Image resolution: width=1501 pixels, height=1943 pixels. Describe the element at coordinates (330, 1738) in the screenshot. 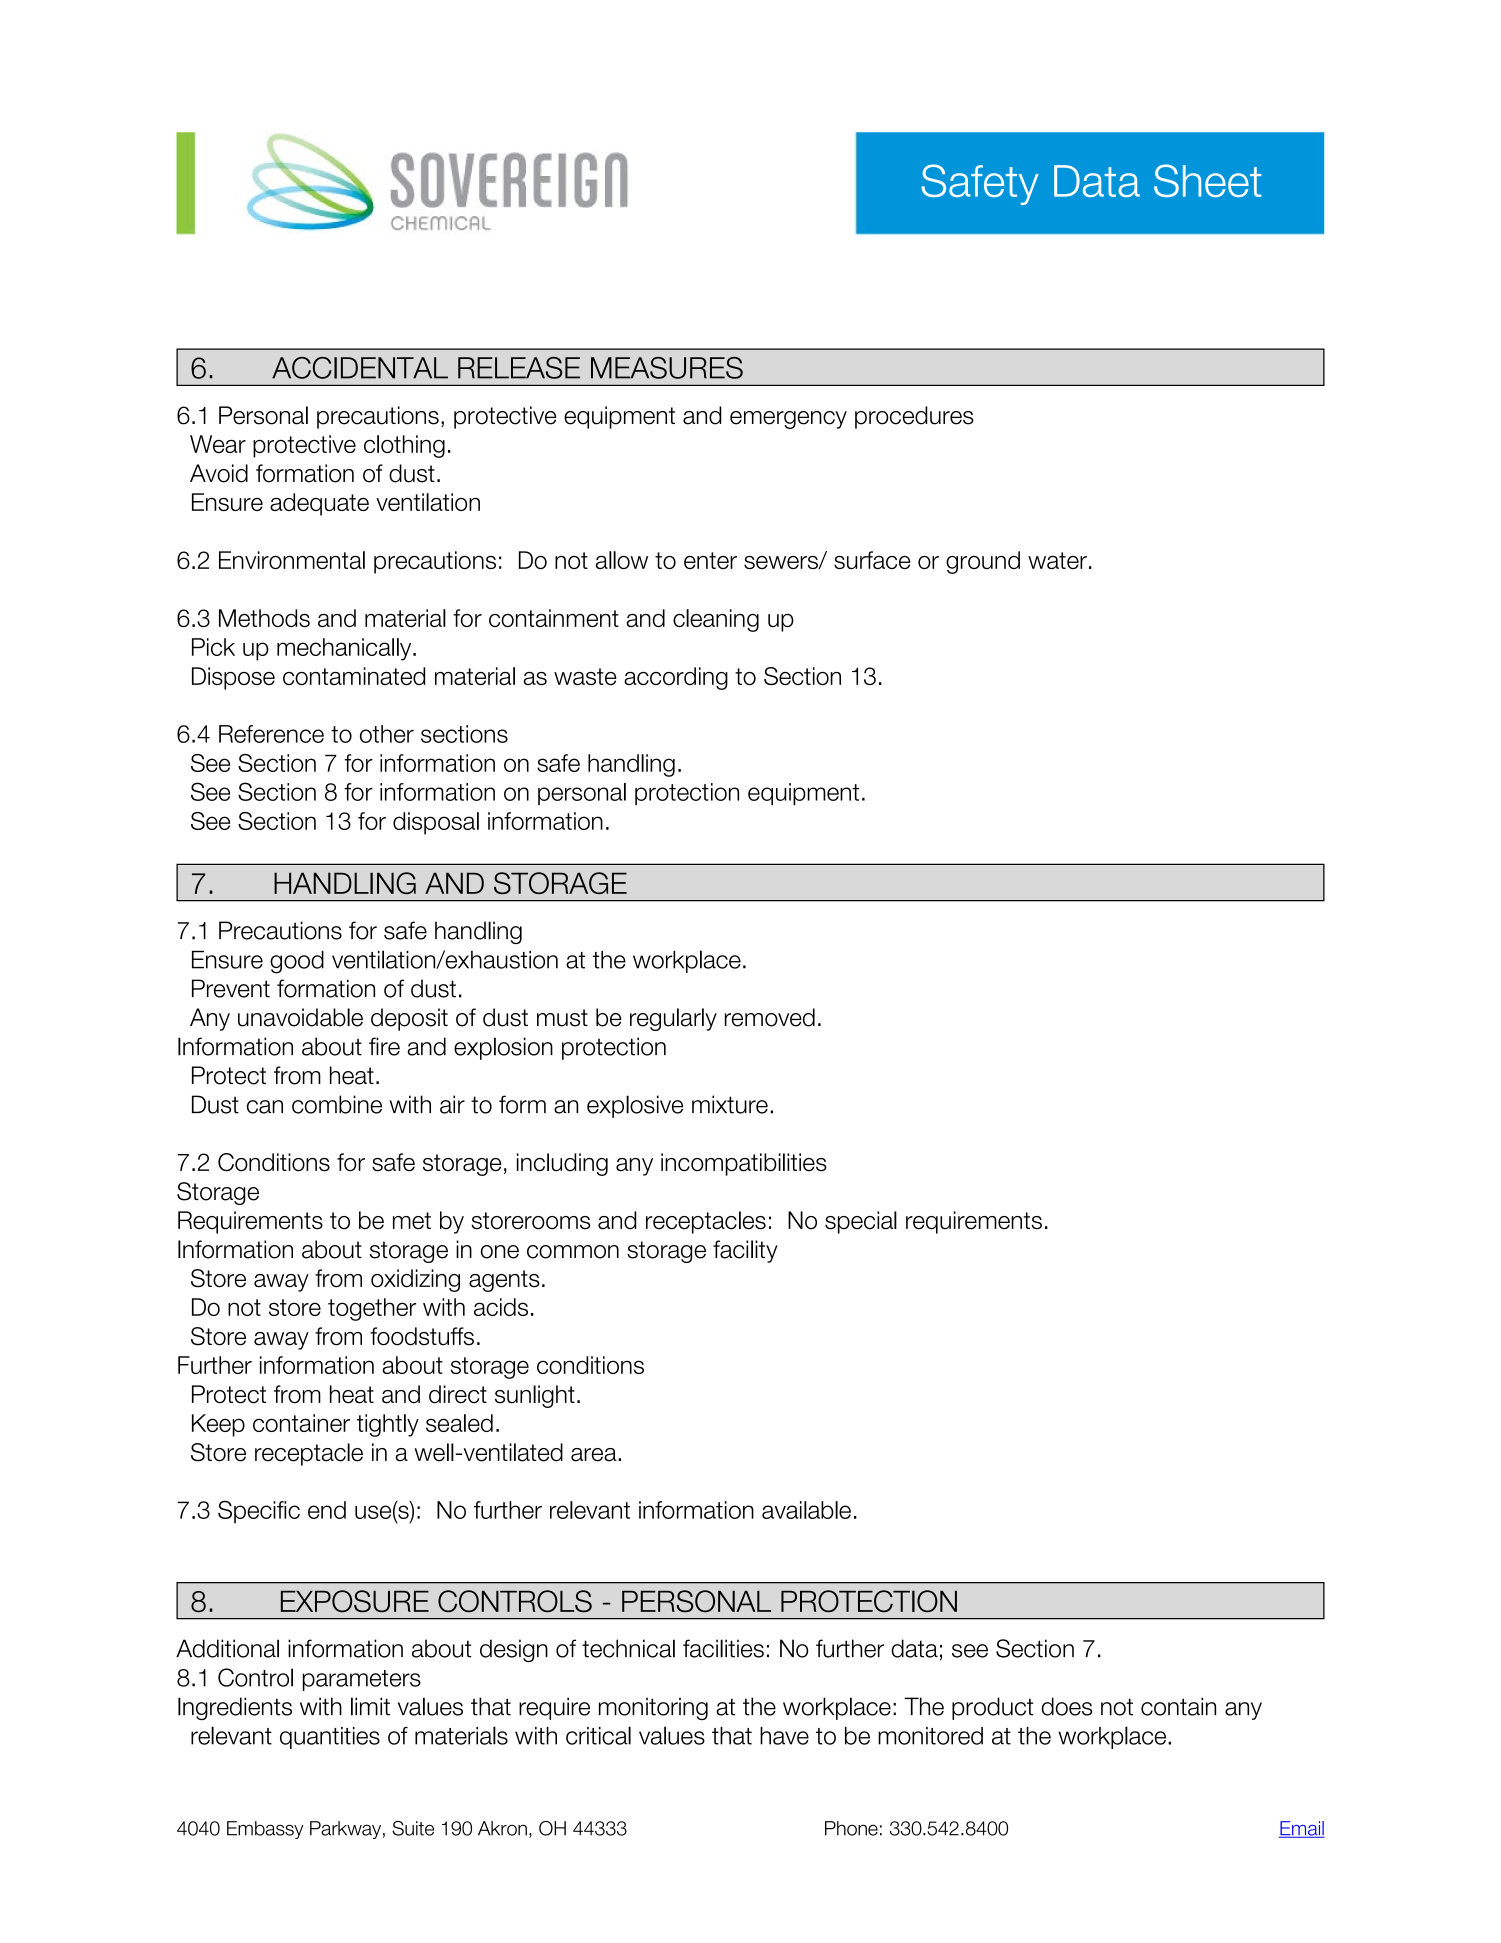

I see `quantities` at that location.
